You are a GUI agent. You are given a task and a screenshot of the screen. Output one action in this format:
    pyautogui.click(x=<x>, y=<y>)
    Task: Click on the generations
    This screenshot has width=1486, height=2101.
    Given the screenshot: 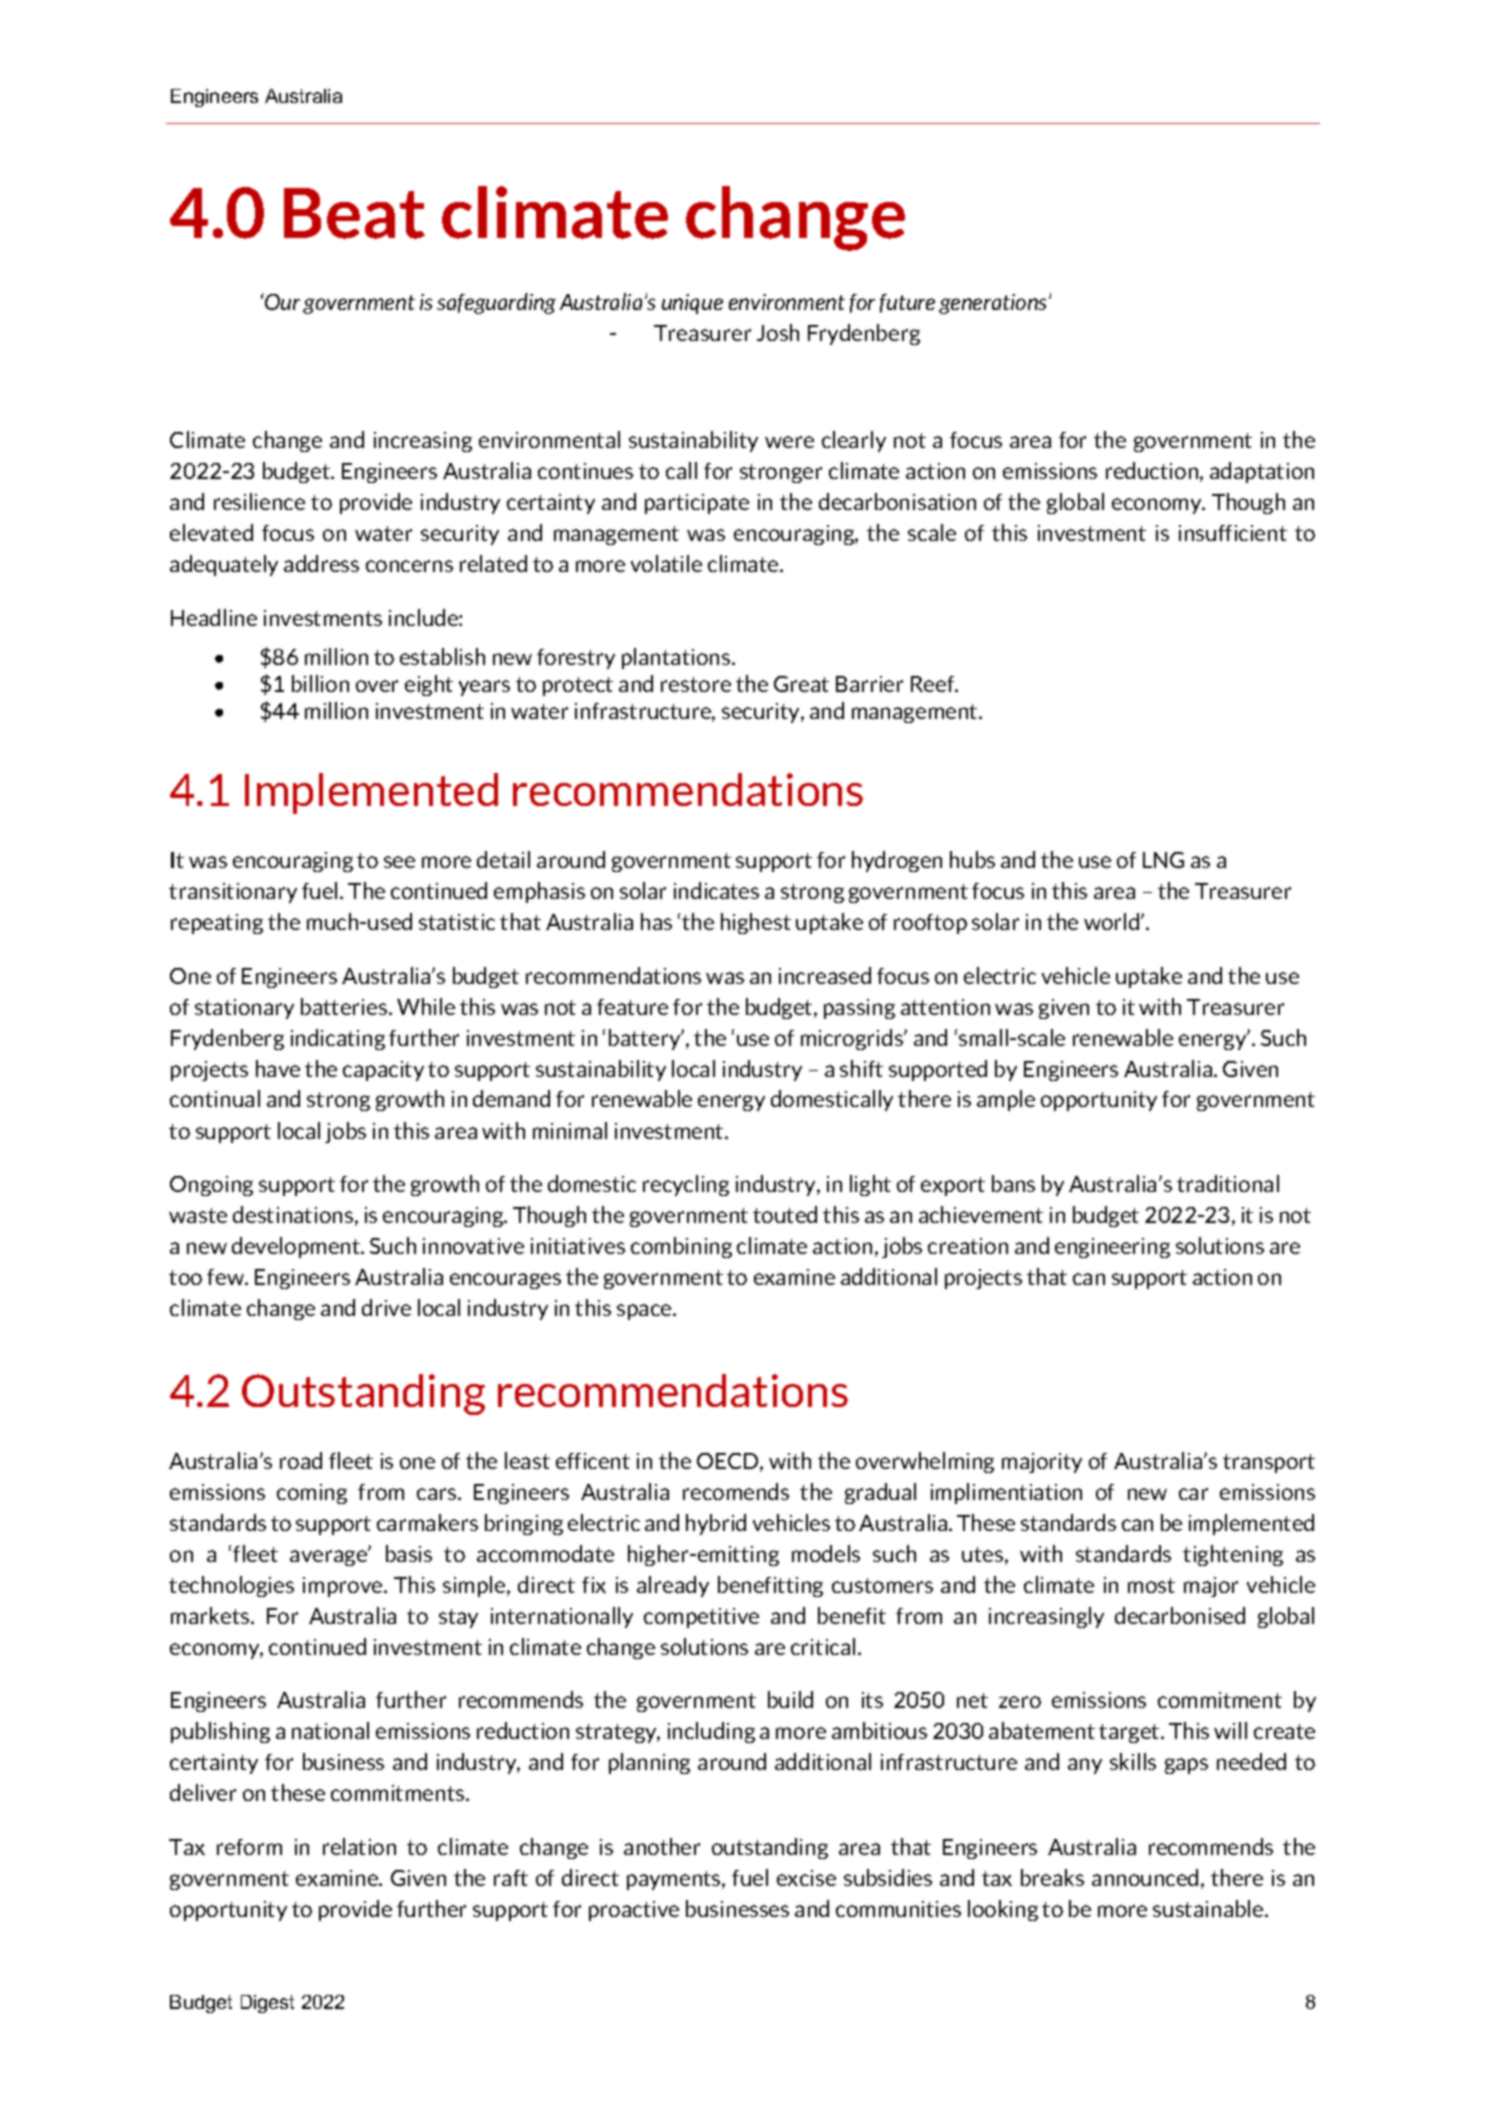 What is the action you would take?
    pyautogui.click(x=994, y=304)
